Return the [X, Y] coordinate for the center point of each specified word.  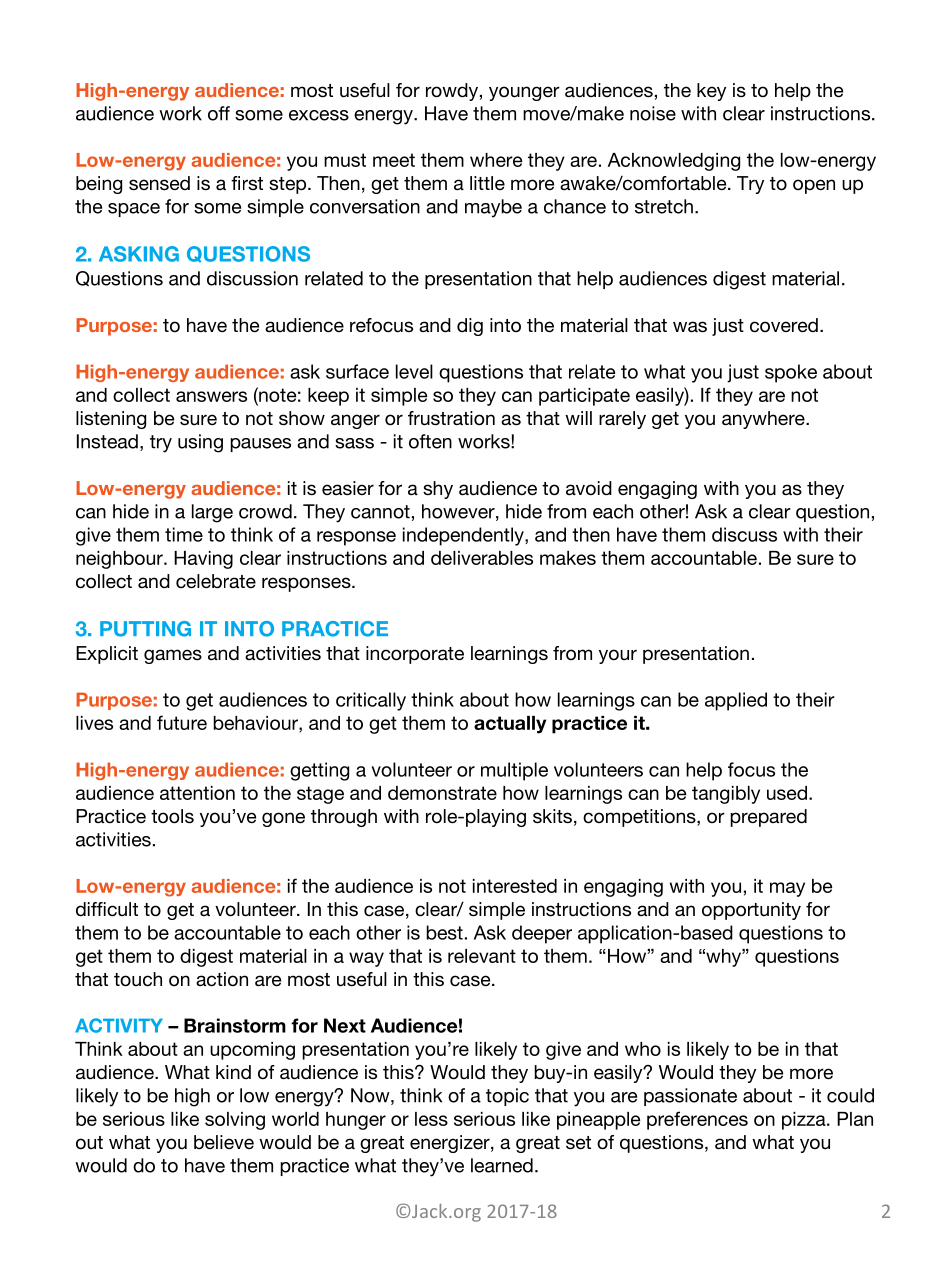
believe [224, 1142]
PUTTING [145, 629]
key [711, 92]
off [219, 113]
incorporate [415, 655]
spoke [791, 373]
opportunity [751, 911]
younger [524, 93]
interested [515, 886]
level [414, 371]
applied [736, 701]
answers [211, 396]
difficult [107, 909]
